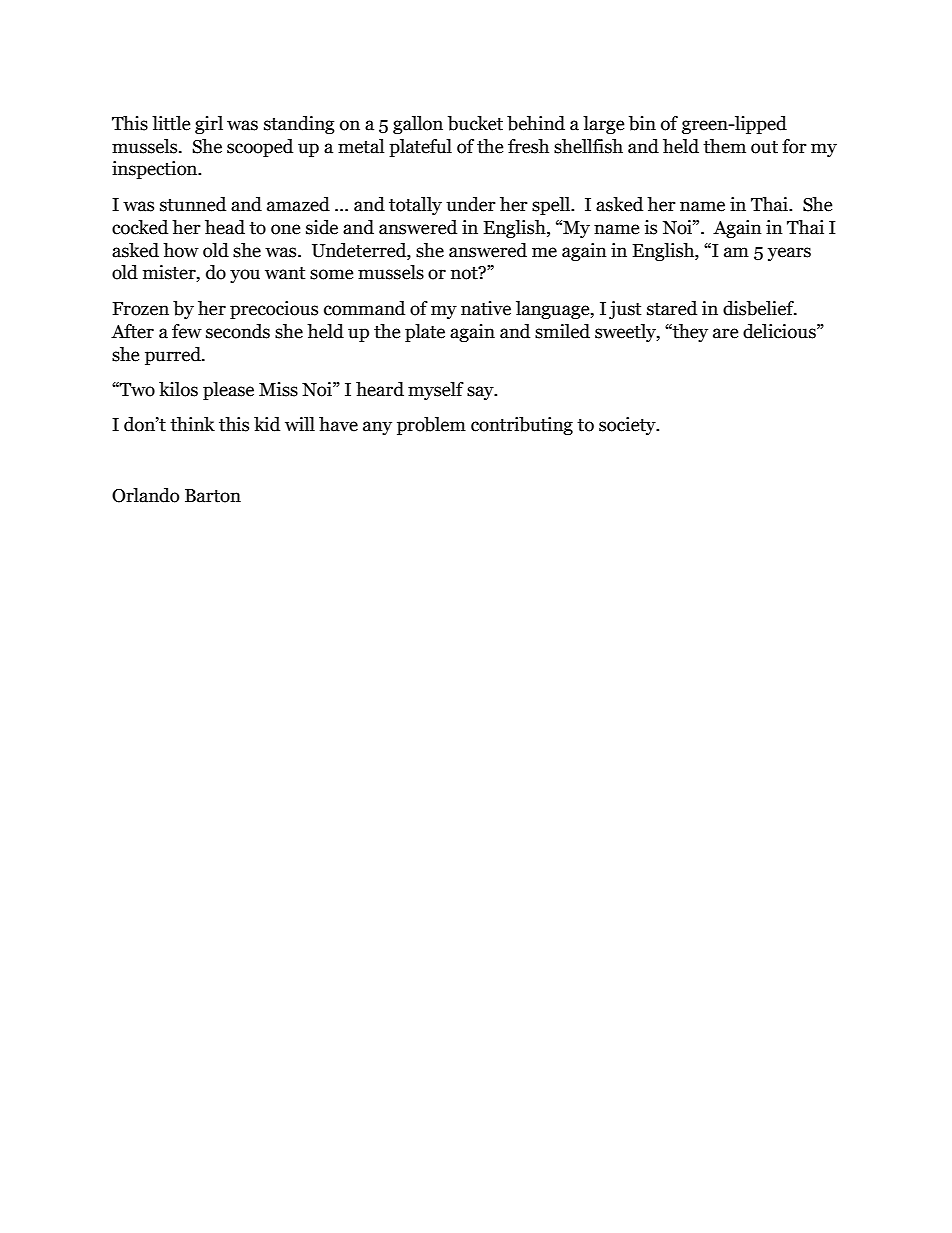  Describe the element at coordinates (174, 356) in the screenshot. I see `purred` at that location.
